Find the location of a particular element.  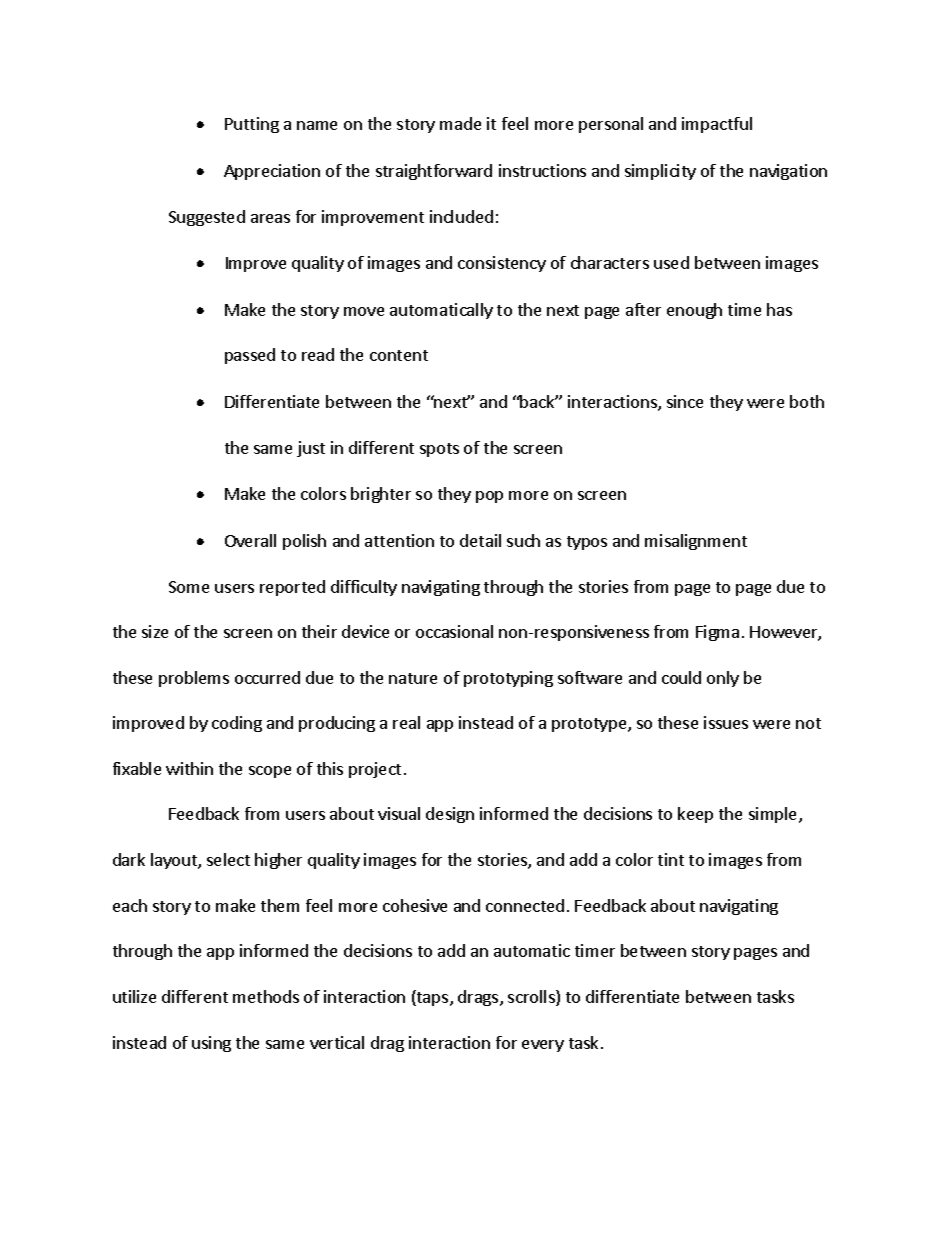

enough is located at coordinates (694, 311).
